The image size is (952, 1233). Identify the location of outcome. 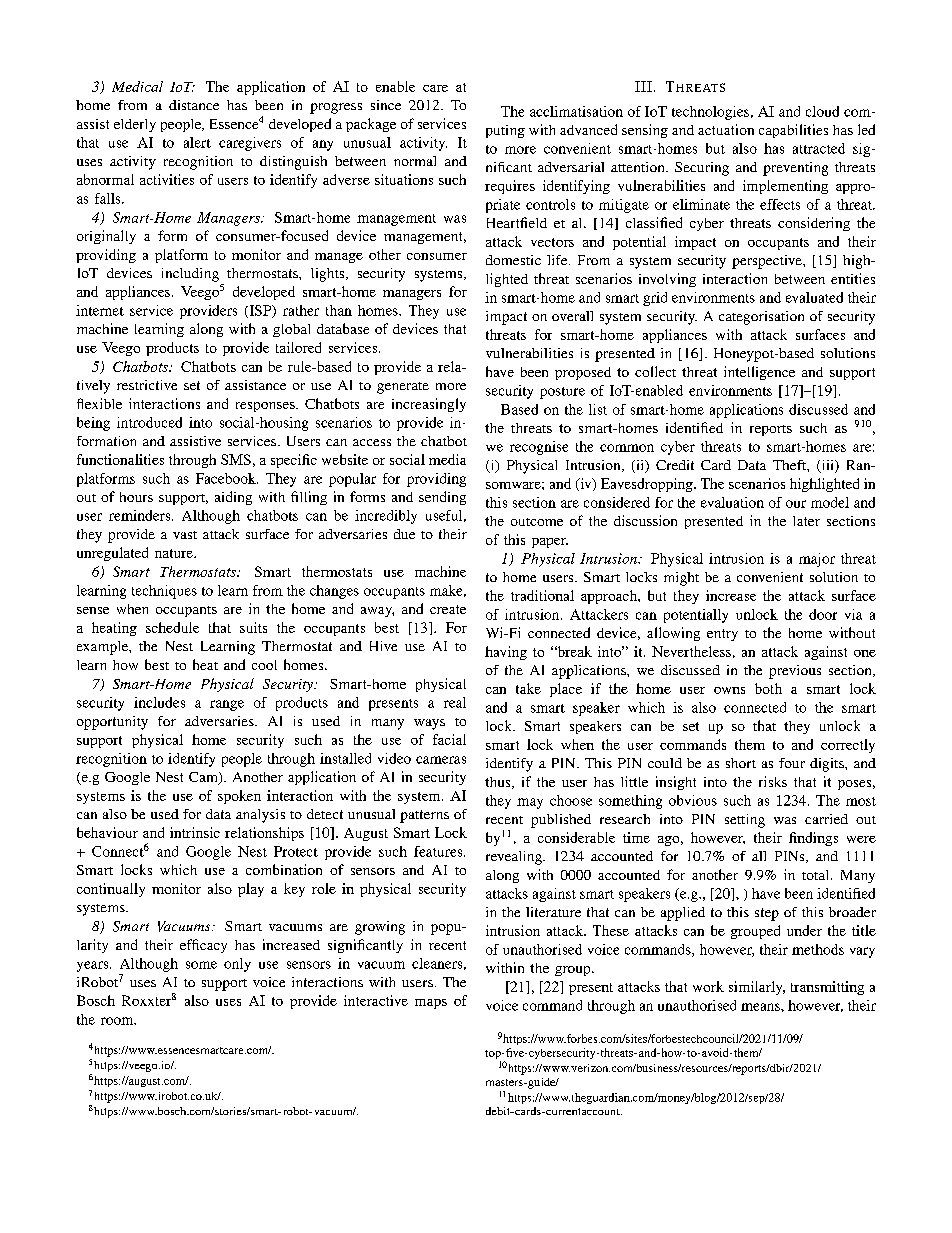
(537, 522).
